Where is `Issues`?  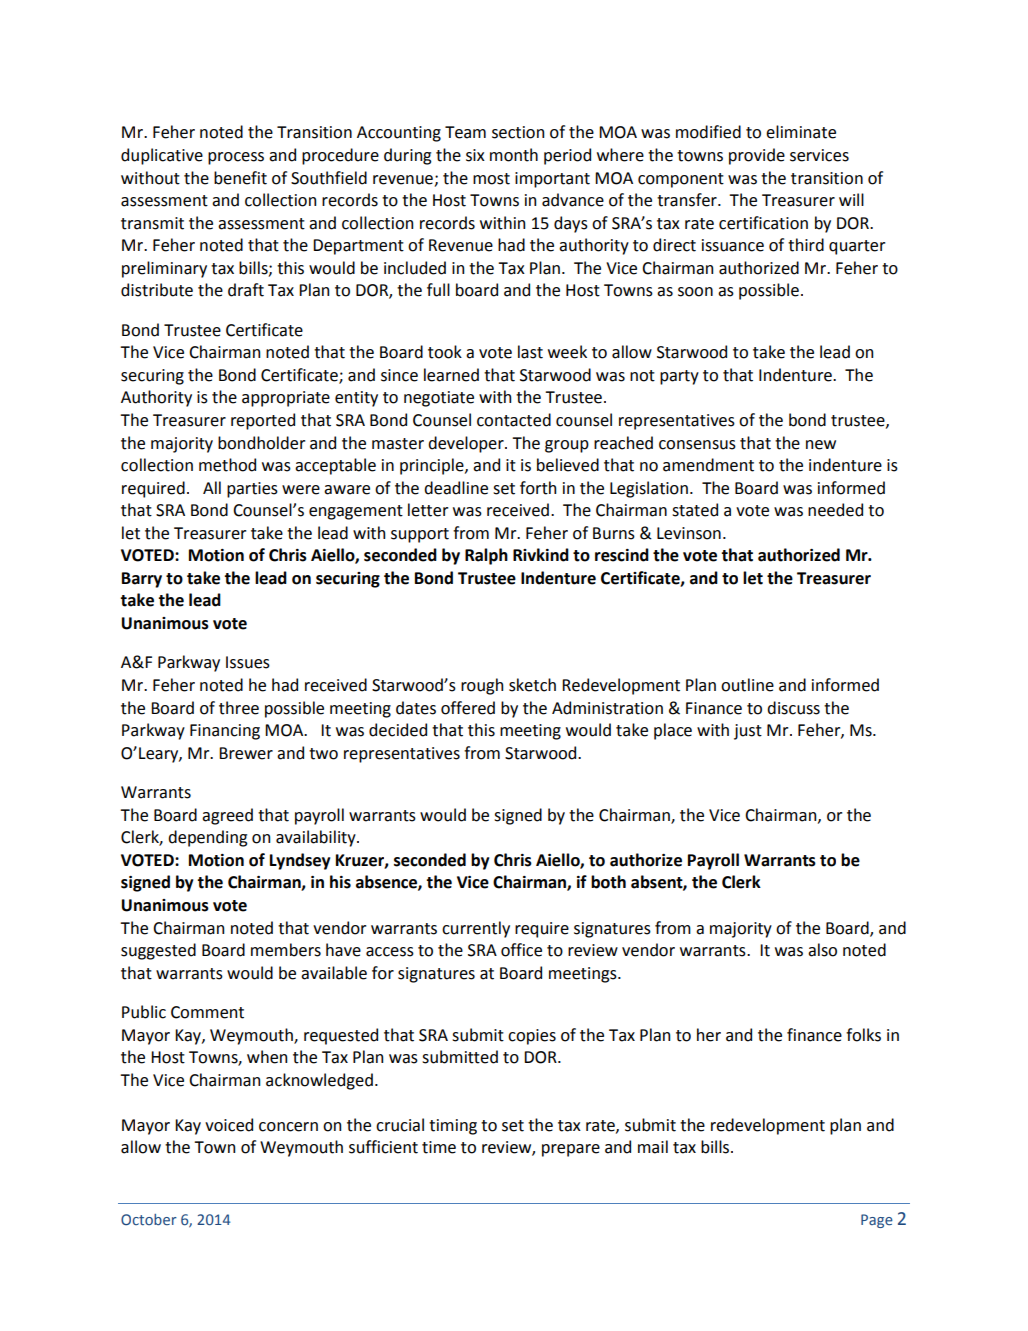 Issues is located at coordinates (248, 662).
